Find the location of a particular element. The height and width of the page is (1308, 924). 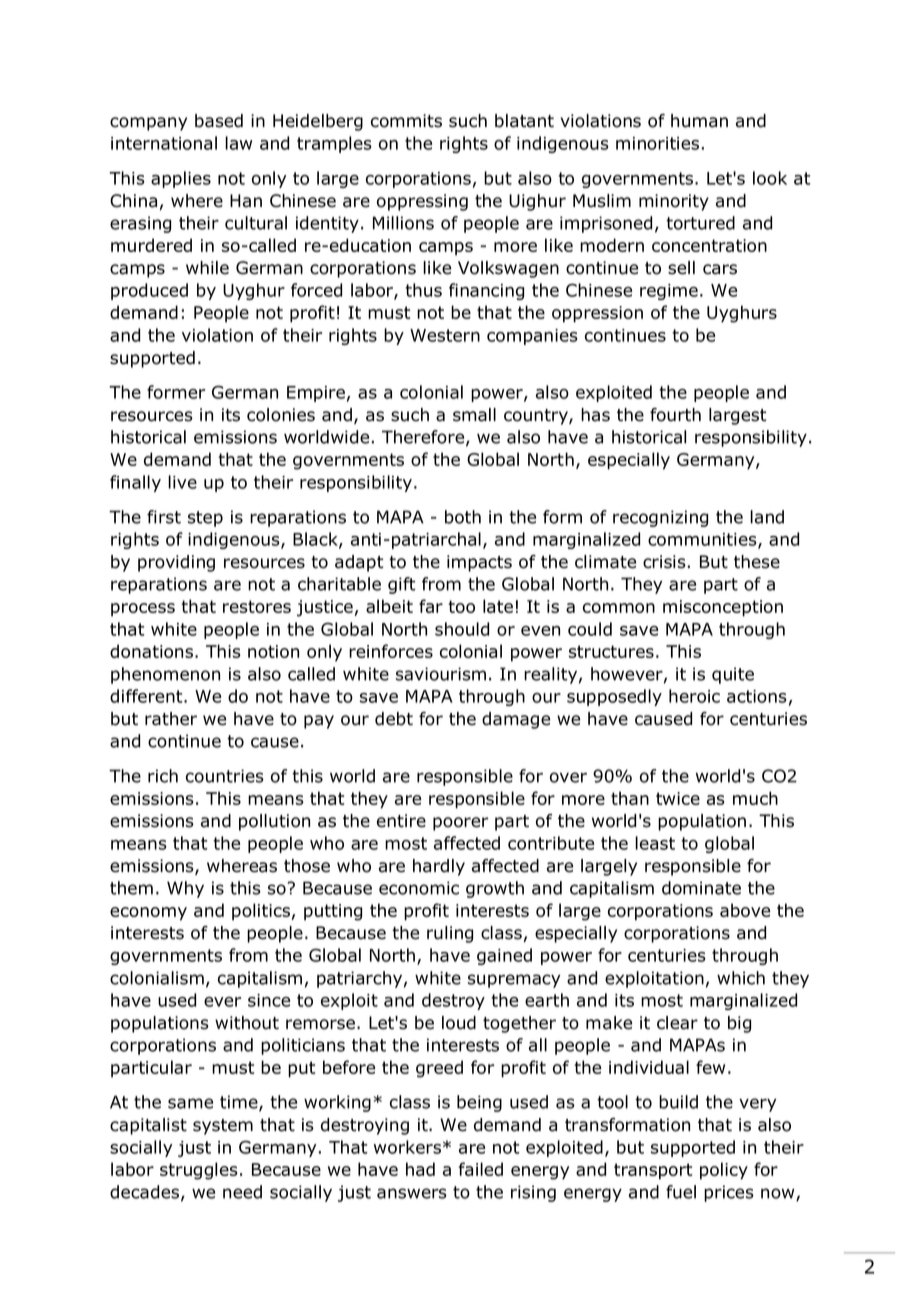

commits is located at coordinates (406, 121).
